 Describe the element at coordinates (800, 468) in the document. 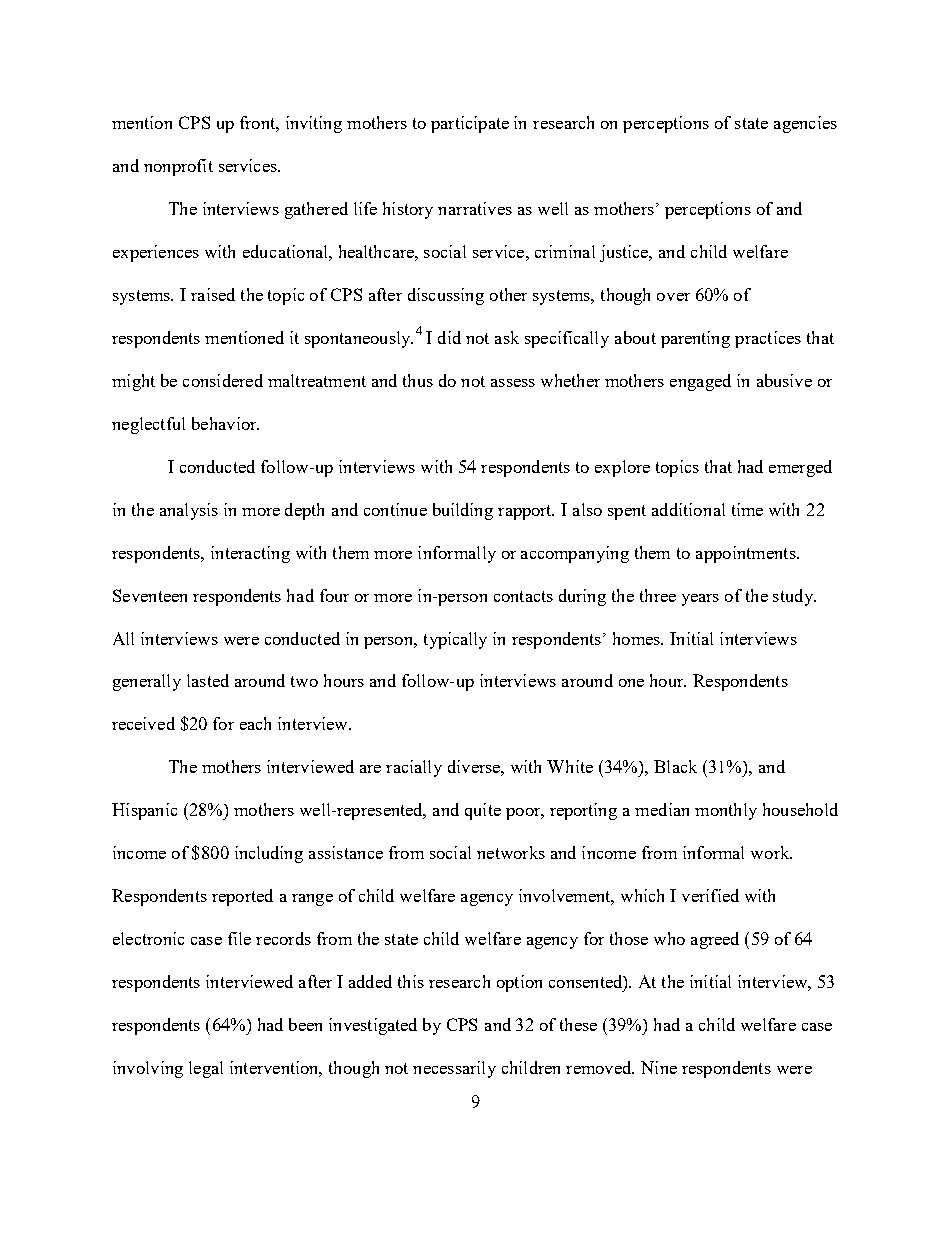

I see `emerged` at that location.
